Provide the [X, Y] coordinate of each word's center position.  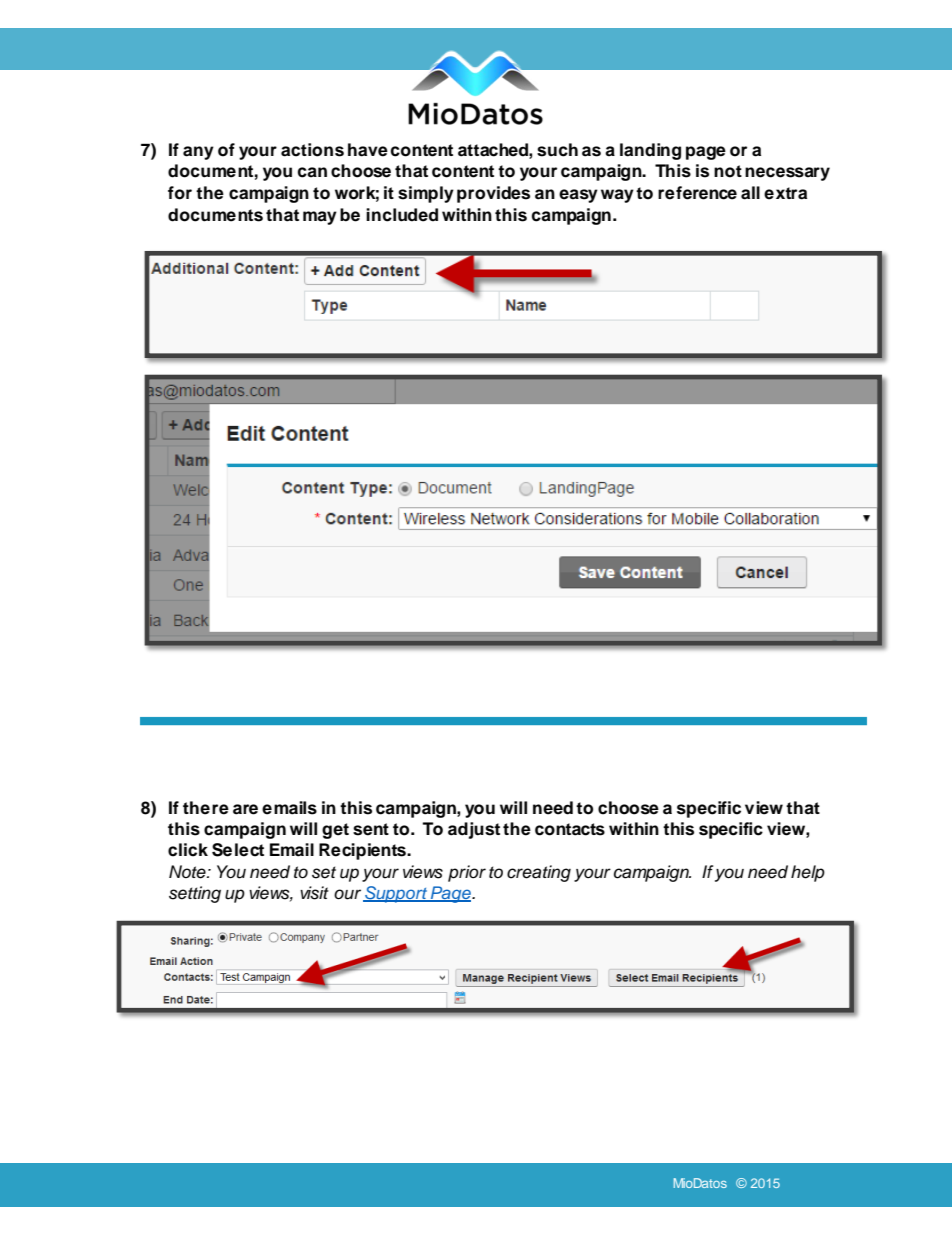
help [808, 873]
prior [467, 873]
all [750, 193]
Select [238, 850]
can [312, 172]
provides [493, 194]
